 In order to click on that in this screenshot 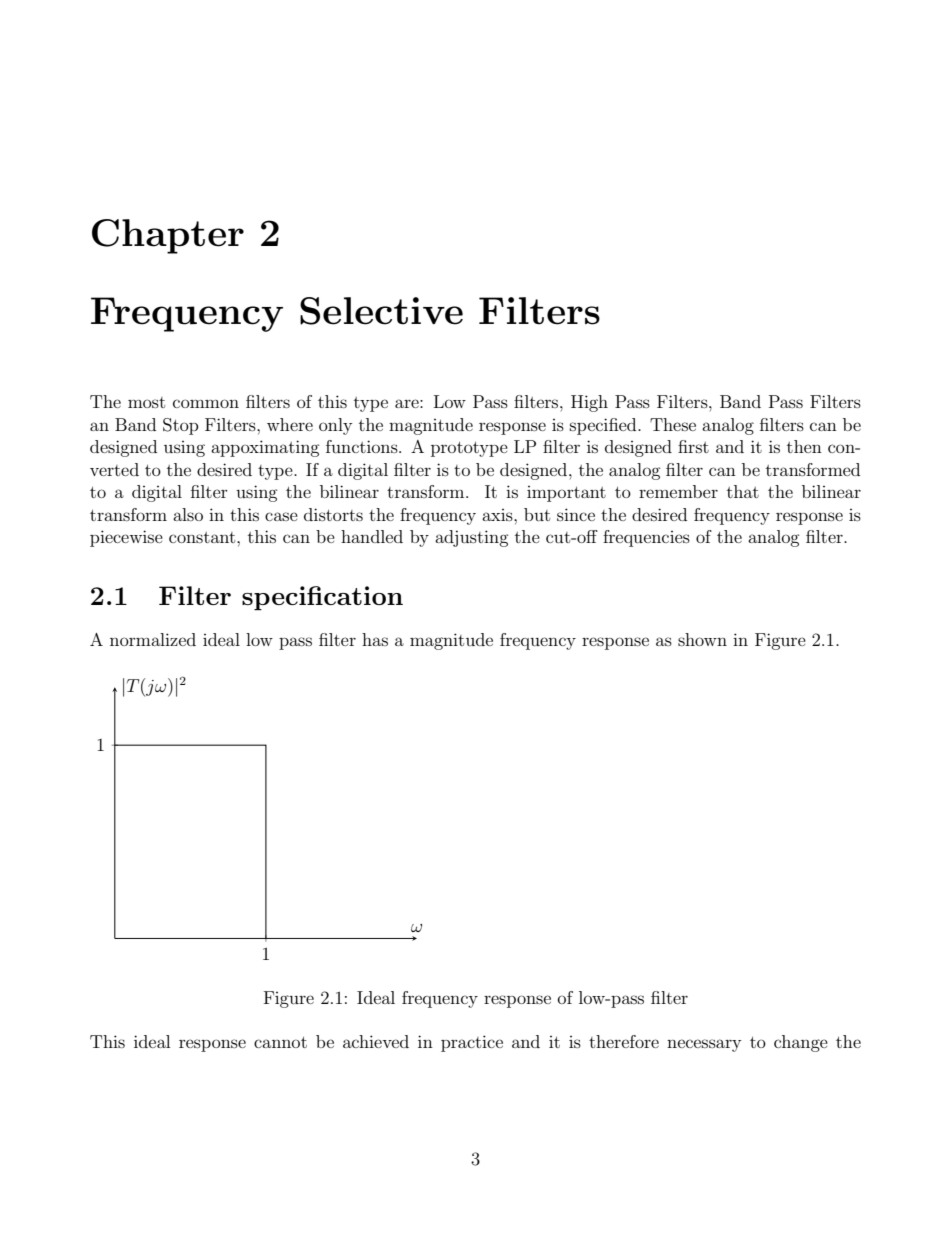, I will do `click(743, 491)`.
